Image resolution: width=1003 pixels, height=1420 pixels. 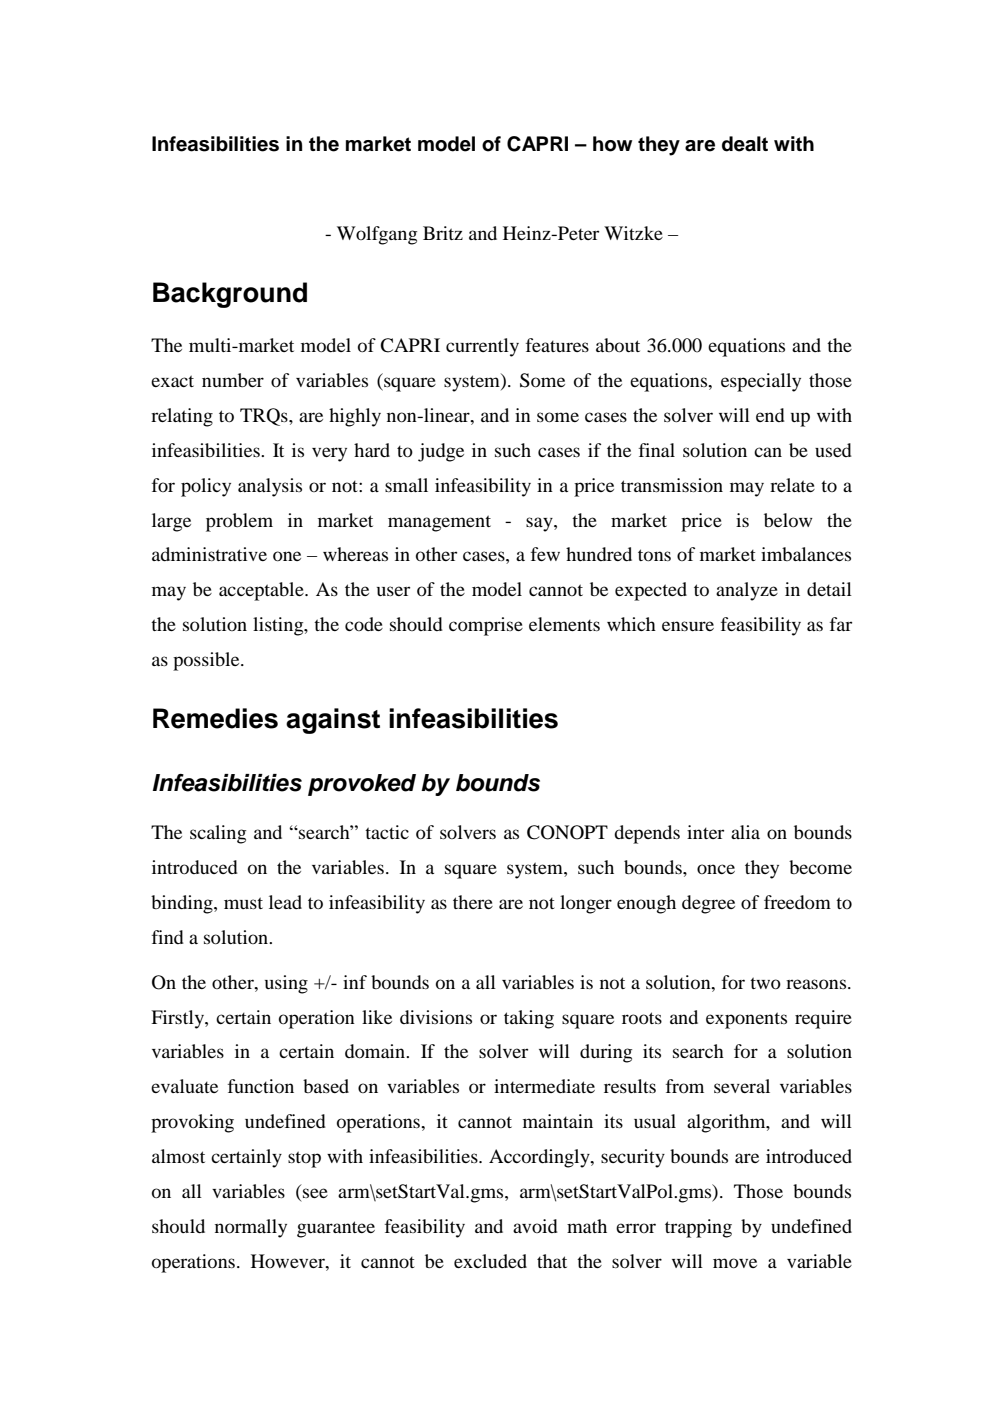 I want to click on few, so click(x=545, y=554).
